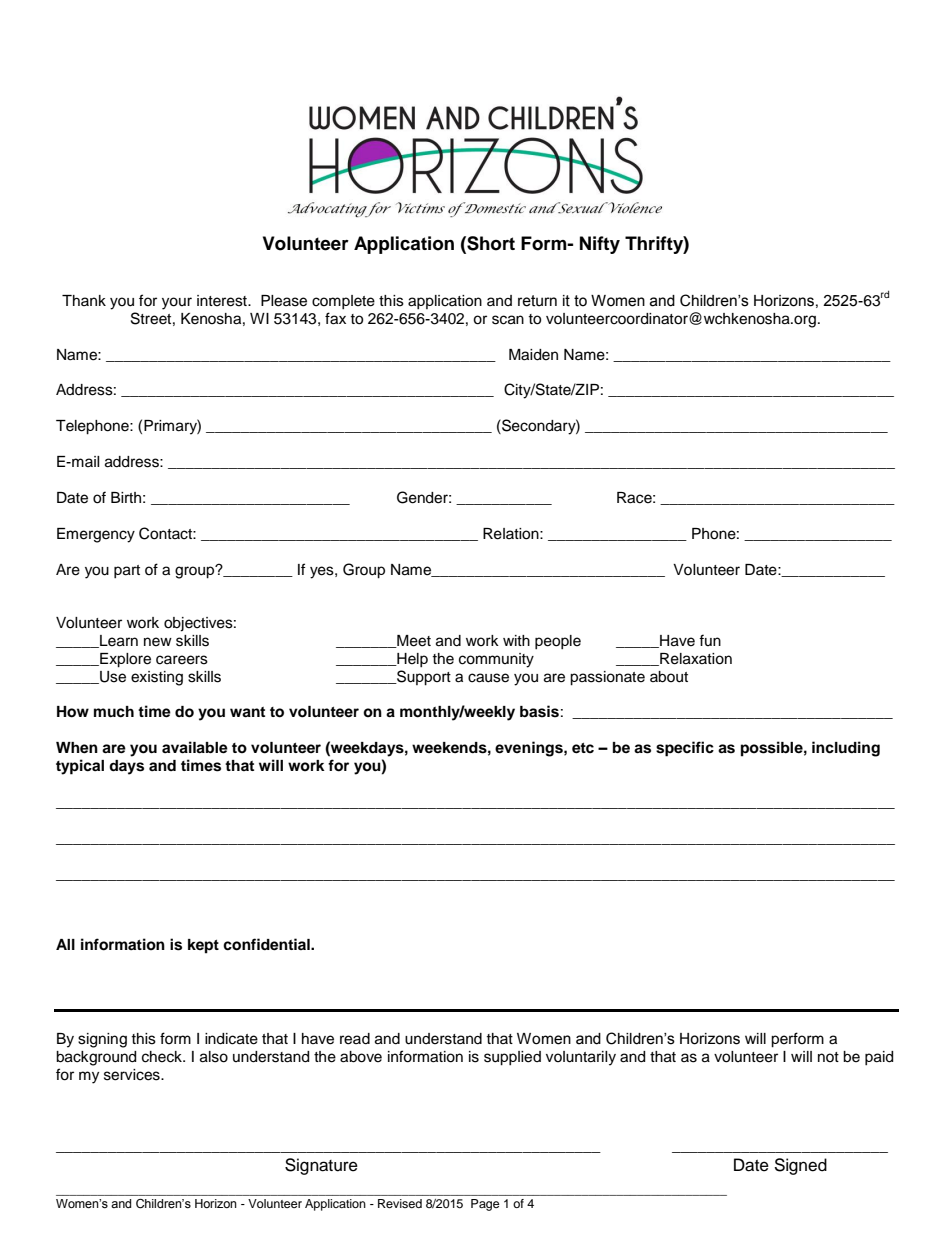 The image size is (952, 1233). Describe the element at coordinates (195, 747) in the document. I see `available` at that location.
